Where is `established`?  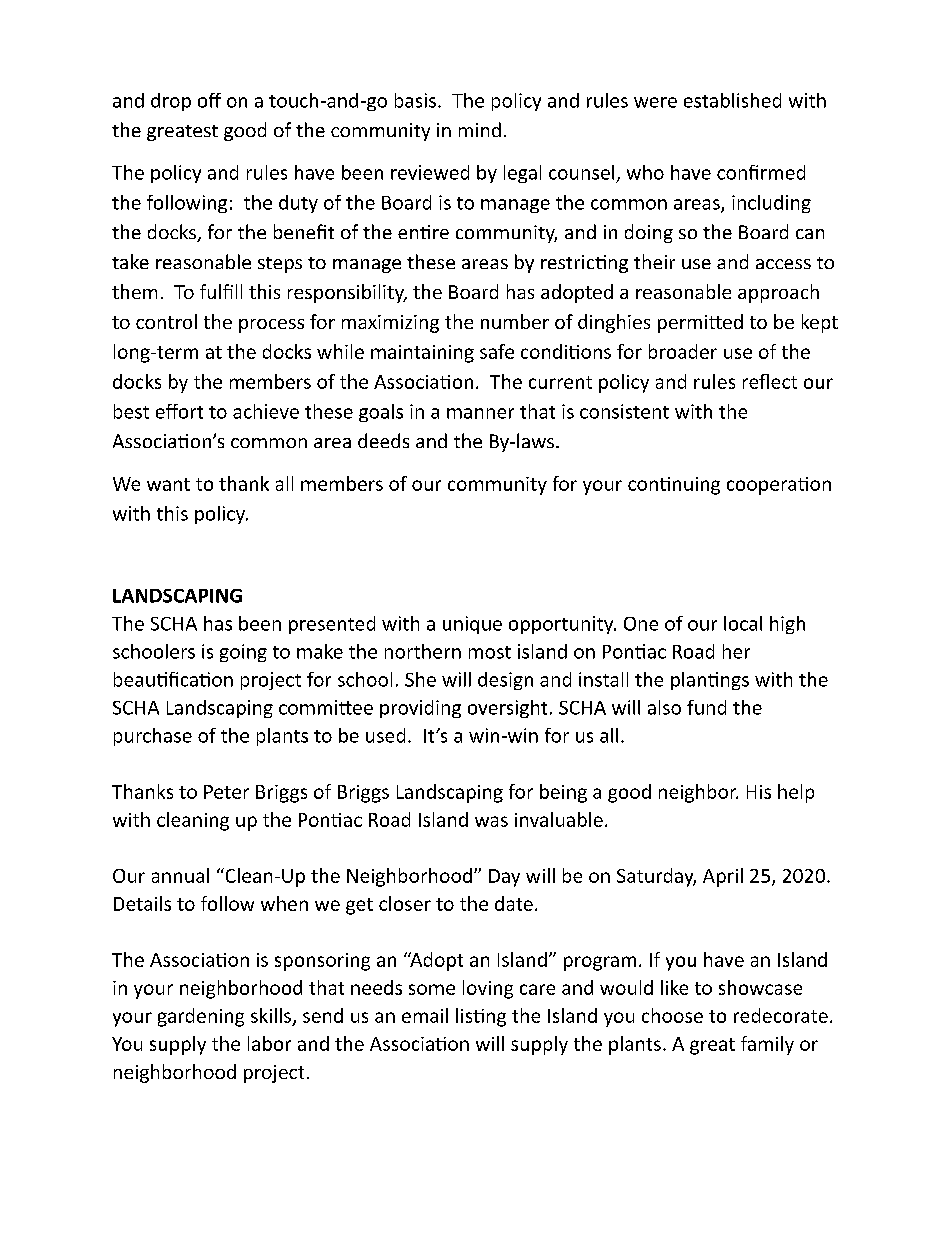 established is located at coordinates (732, 100).
